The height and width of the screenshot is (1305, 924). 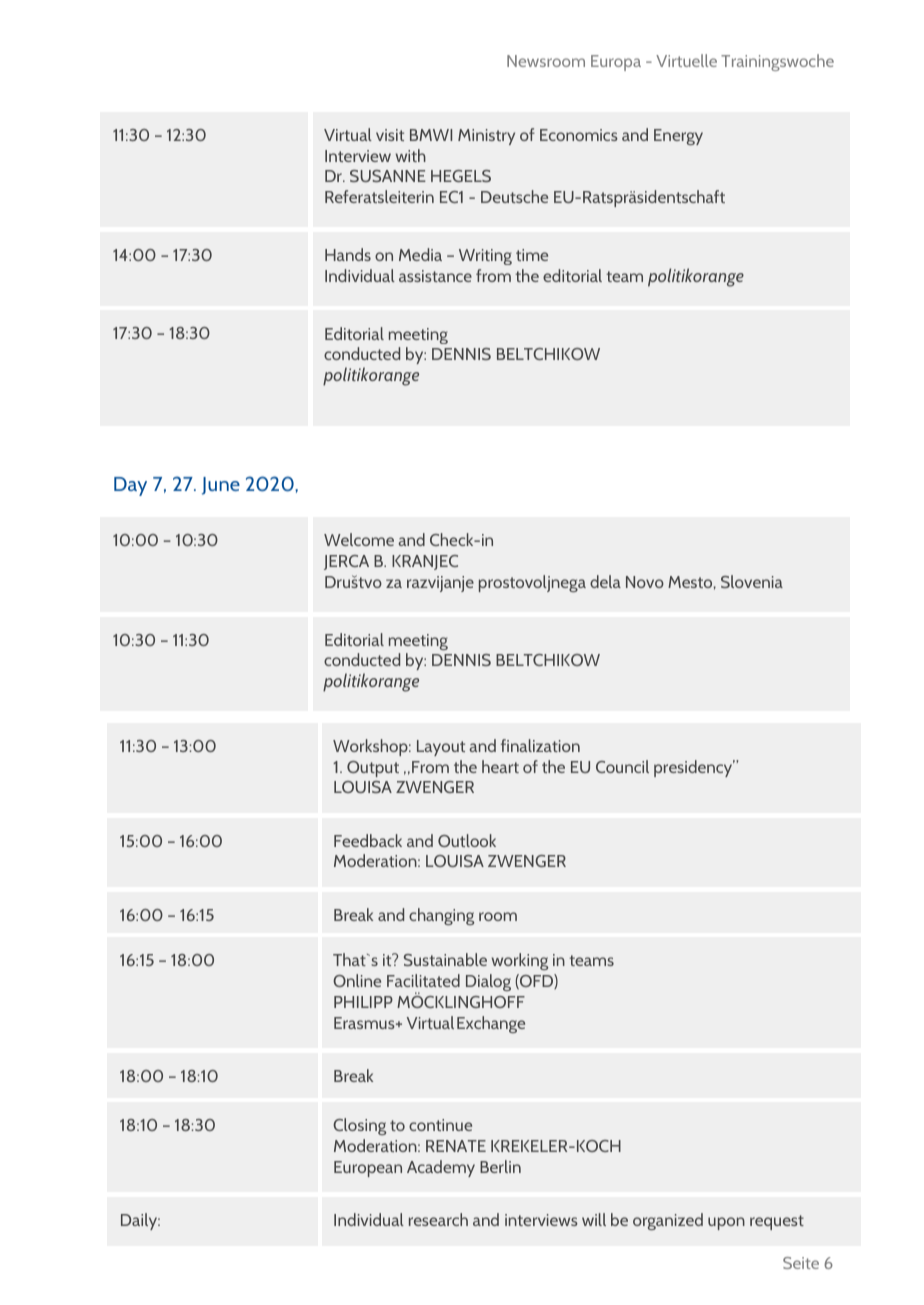 What do you see at coordinates (390, 135) in the screenshot?
I see `visit` at bounding box center [390, 135].
